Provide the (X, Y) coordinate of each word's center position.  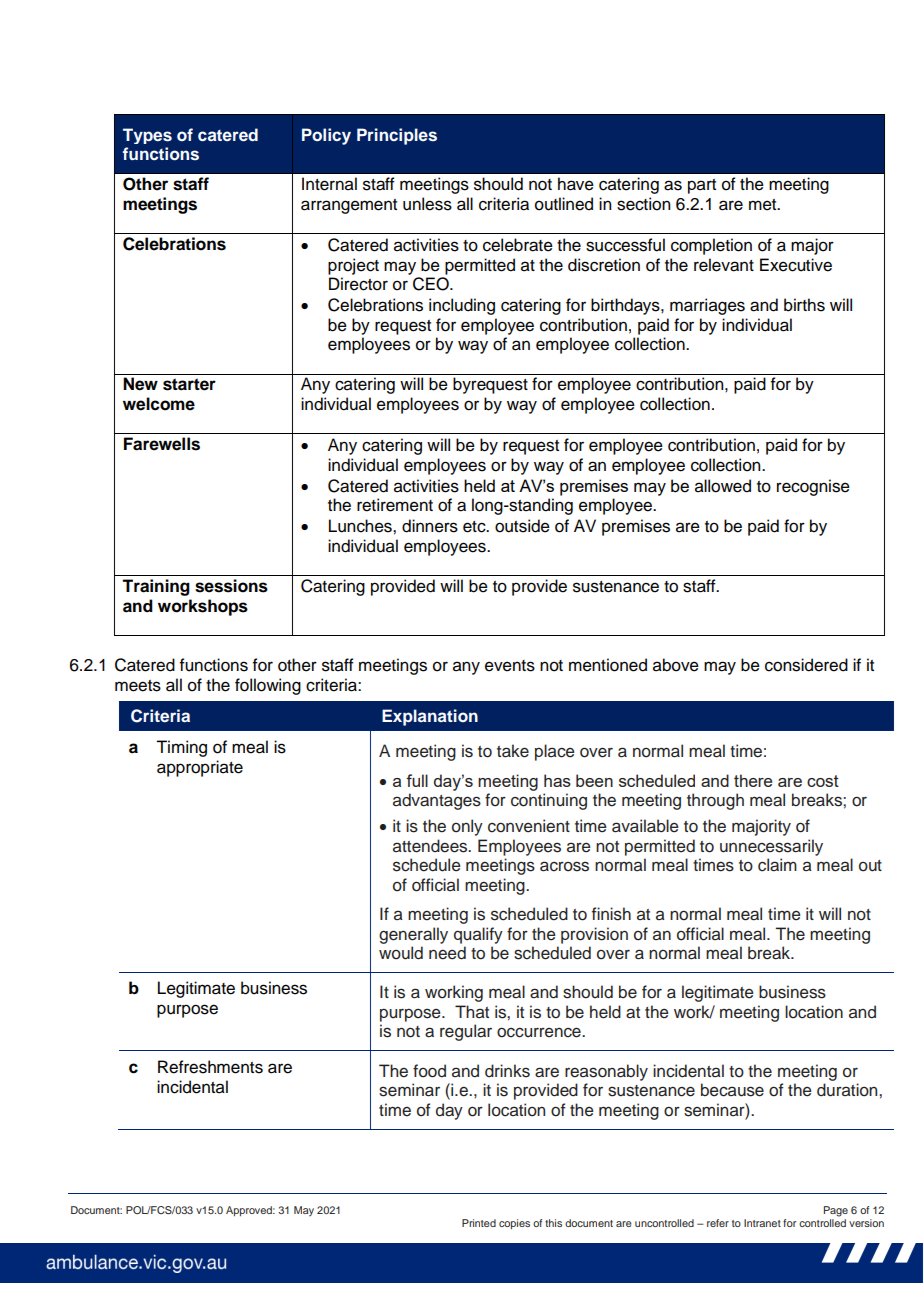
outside (522, 526)
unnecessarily (771, 847)
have (576, 184)
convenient (529, 826)
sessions (231, 586)
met (764, 205)
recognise (813, 487)
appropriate (200, 768)
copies (514, 1224)
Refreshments (210, 1067)
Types (147, 136)
